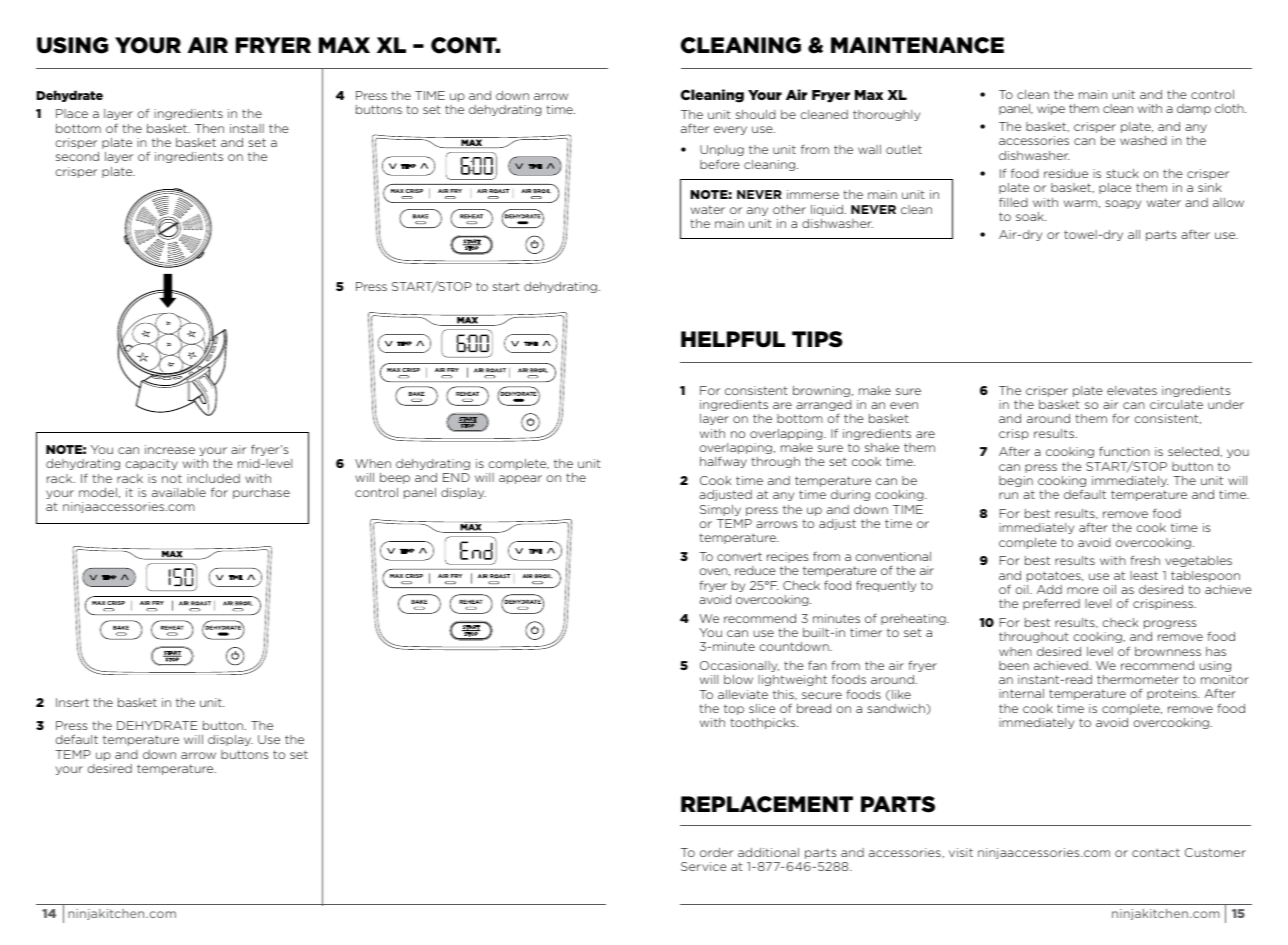 The image size is (1288, 945). Describe the element at coordinates (1016, 481) in the document. I see `begin` at that location.
